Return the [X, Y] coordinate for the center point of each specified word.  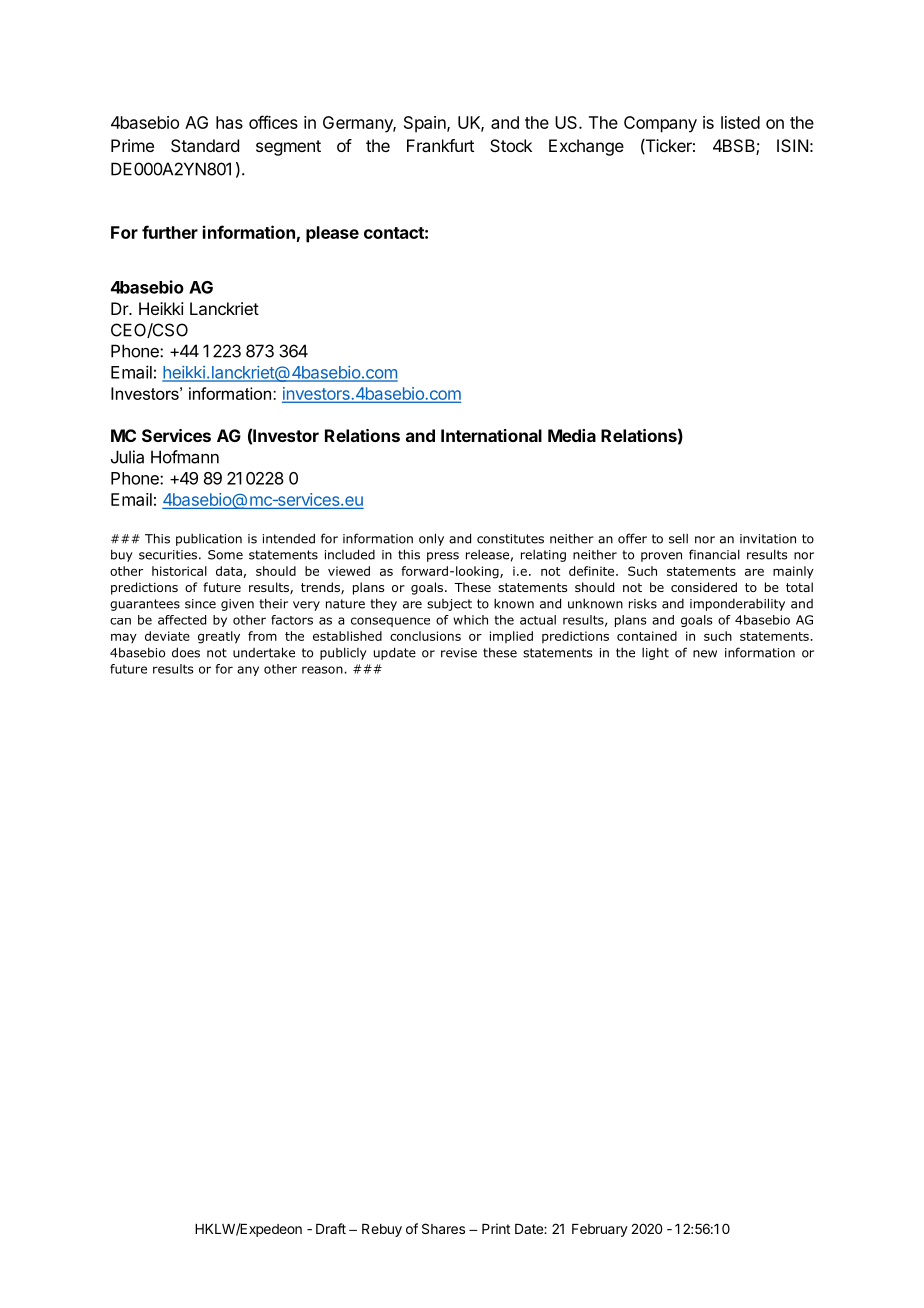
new [705, 654]
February [600, 1230]
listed [740, 122]
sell [678, 538]
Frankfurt [440, 145]
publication [209, 540]
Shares [443, 1228]
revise [459, 653]
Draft [331, 1228]
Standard [205, 145]
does [186, 652]
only [431, 539]
